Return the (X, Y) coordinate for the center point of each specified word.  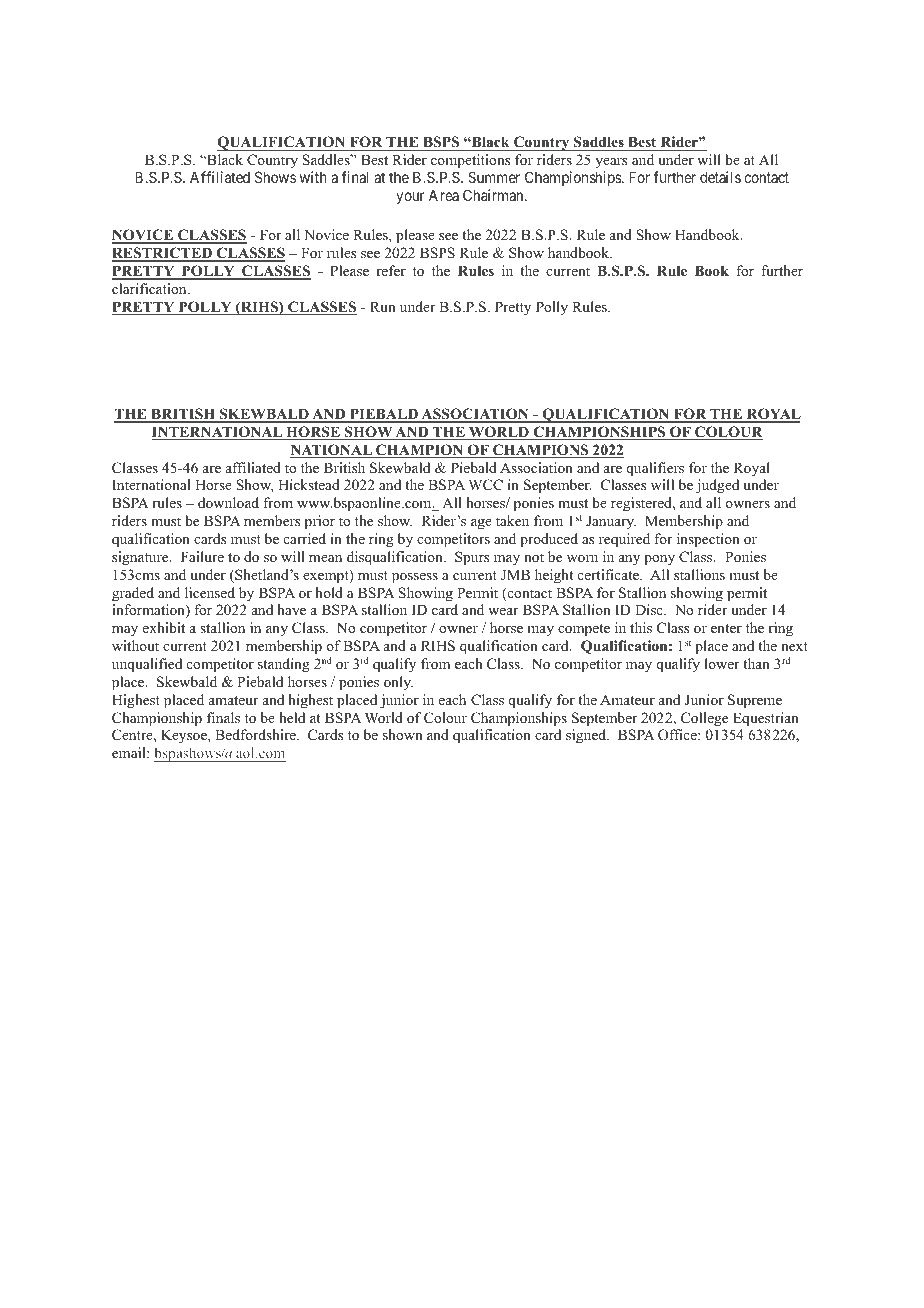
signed (587, 736)
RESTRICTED (163, 254)
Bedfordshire (256, 734)
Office (678, 735)
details (720, 177)
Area (444, 195)
